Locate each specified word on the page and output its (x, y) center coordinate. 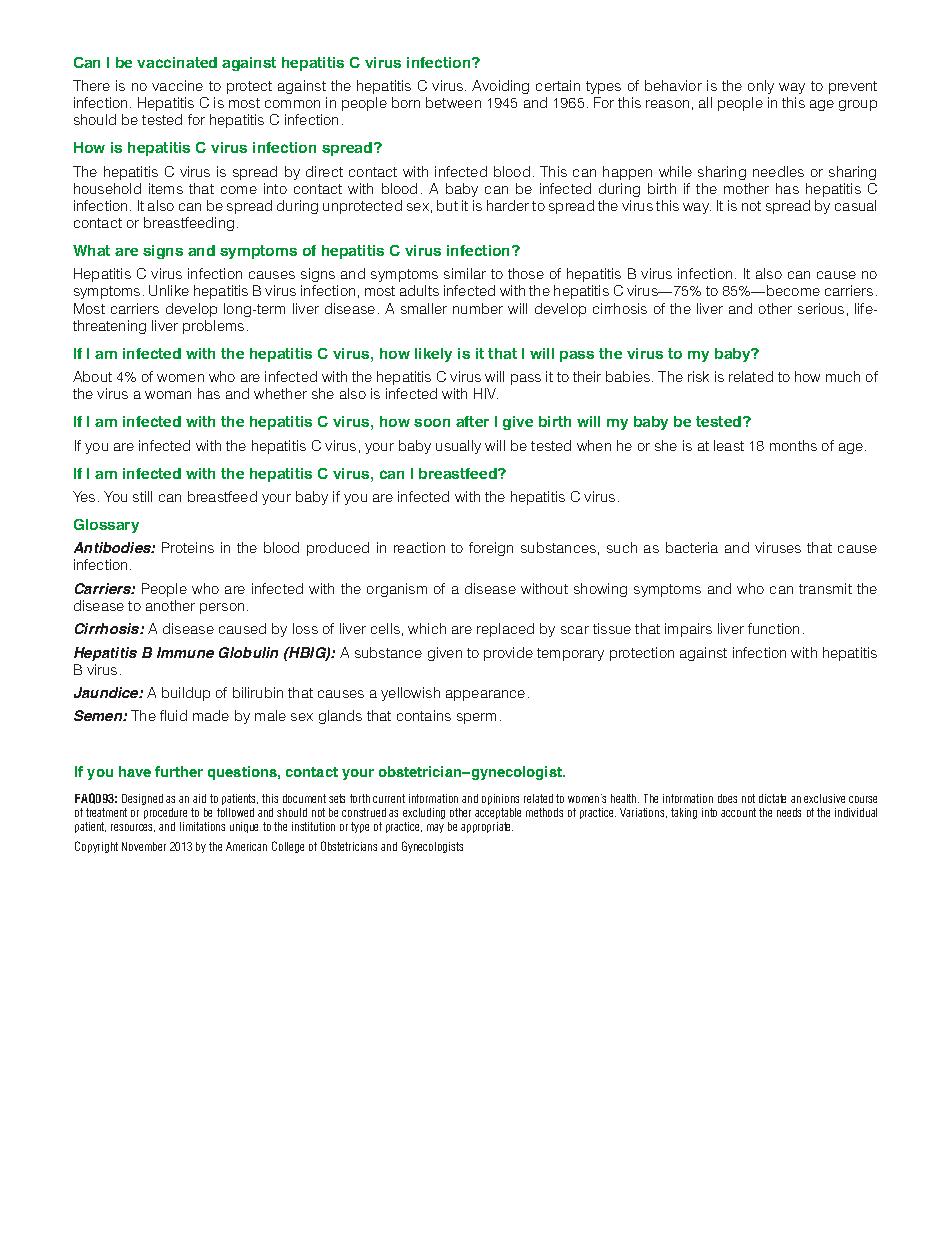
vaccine (177, 85)
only (761, 87)
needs (789, 812)
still (142, 496)
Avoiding (500, 87)
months (793, 445)
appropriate (487, 827)
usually (458, 447)
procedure (165, 815)
